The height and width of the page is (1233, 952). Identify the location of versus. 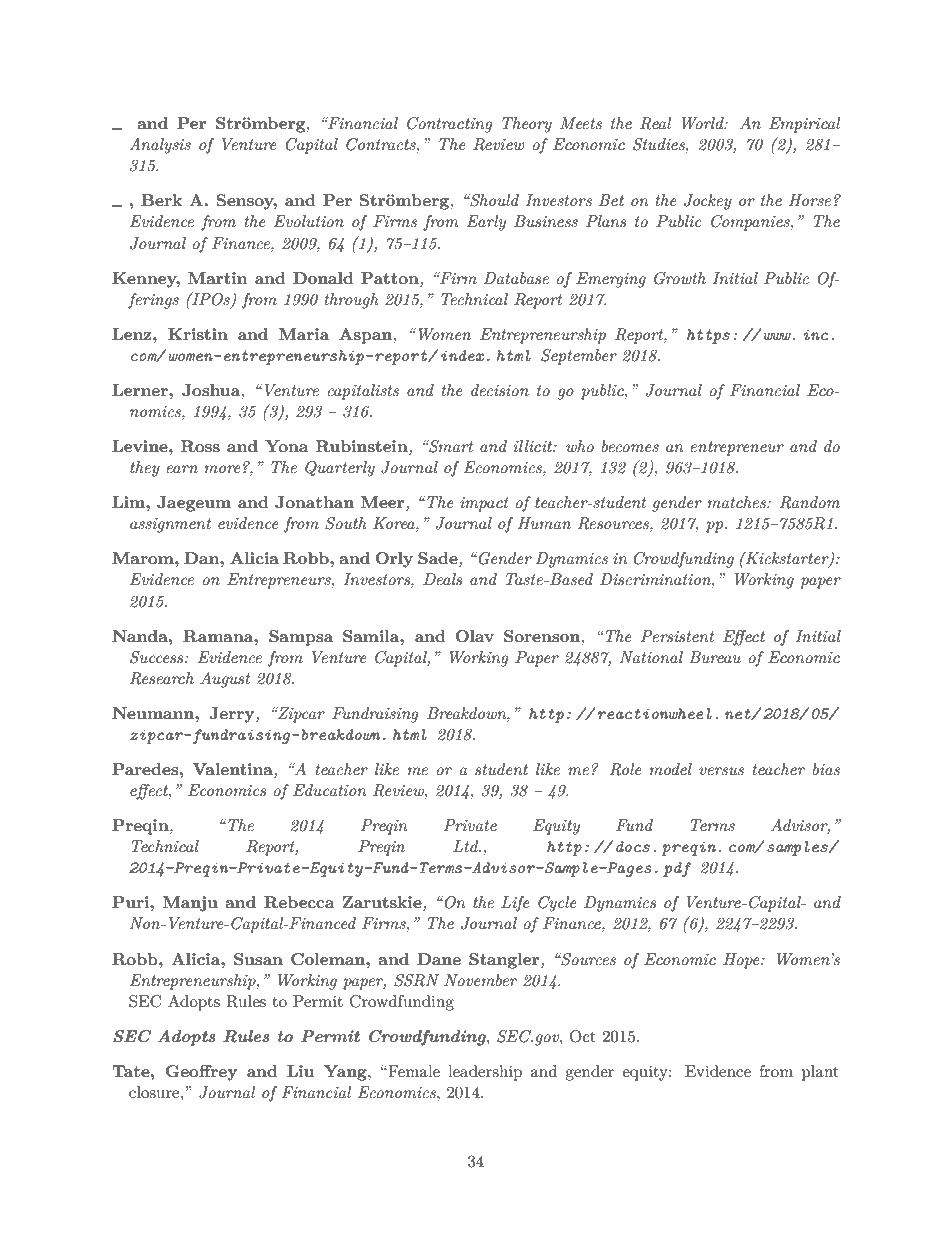
(721, 771).
